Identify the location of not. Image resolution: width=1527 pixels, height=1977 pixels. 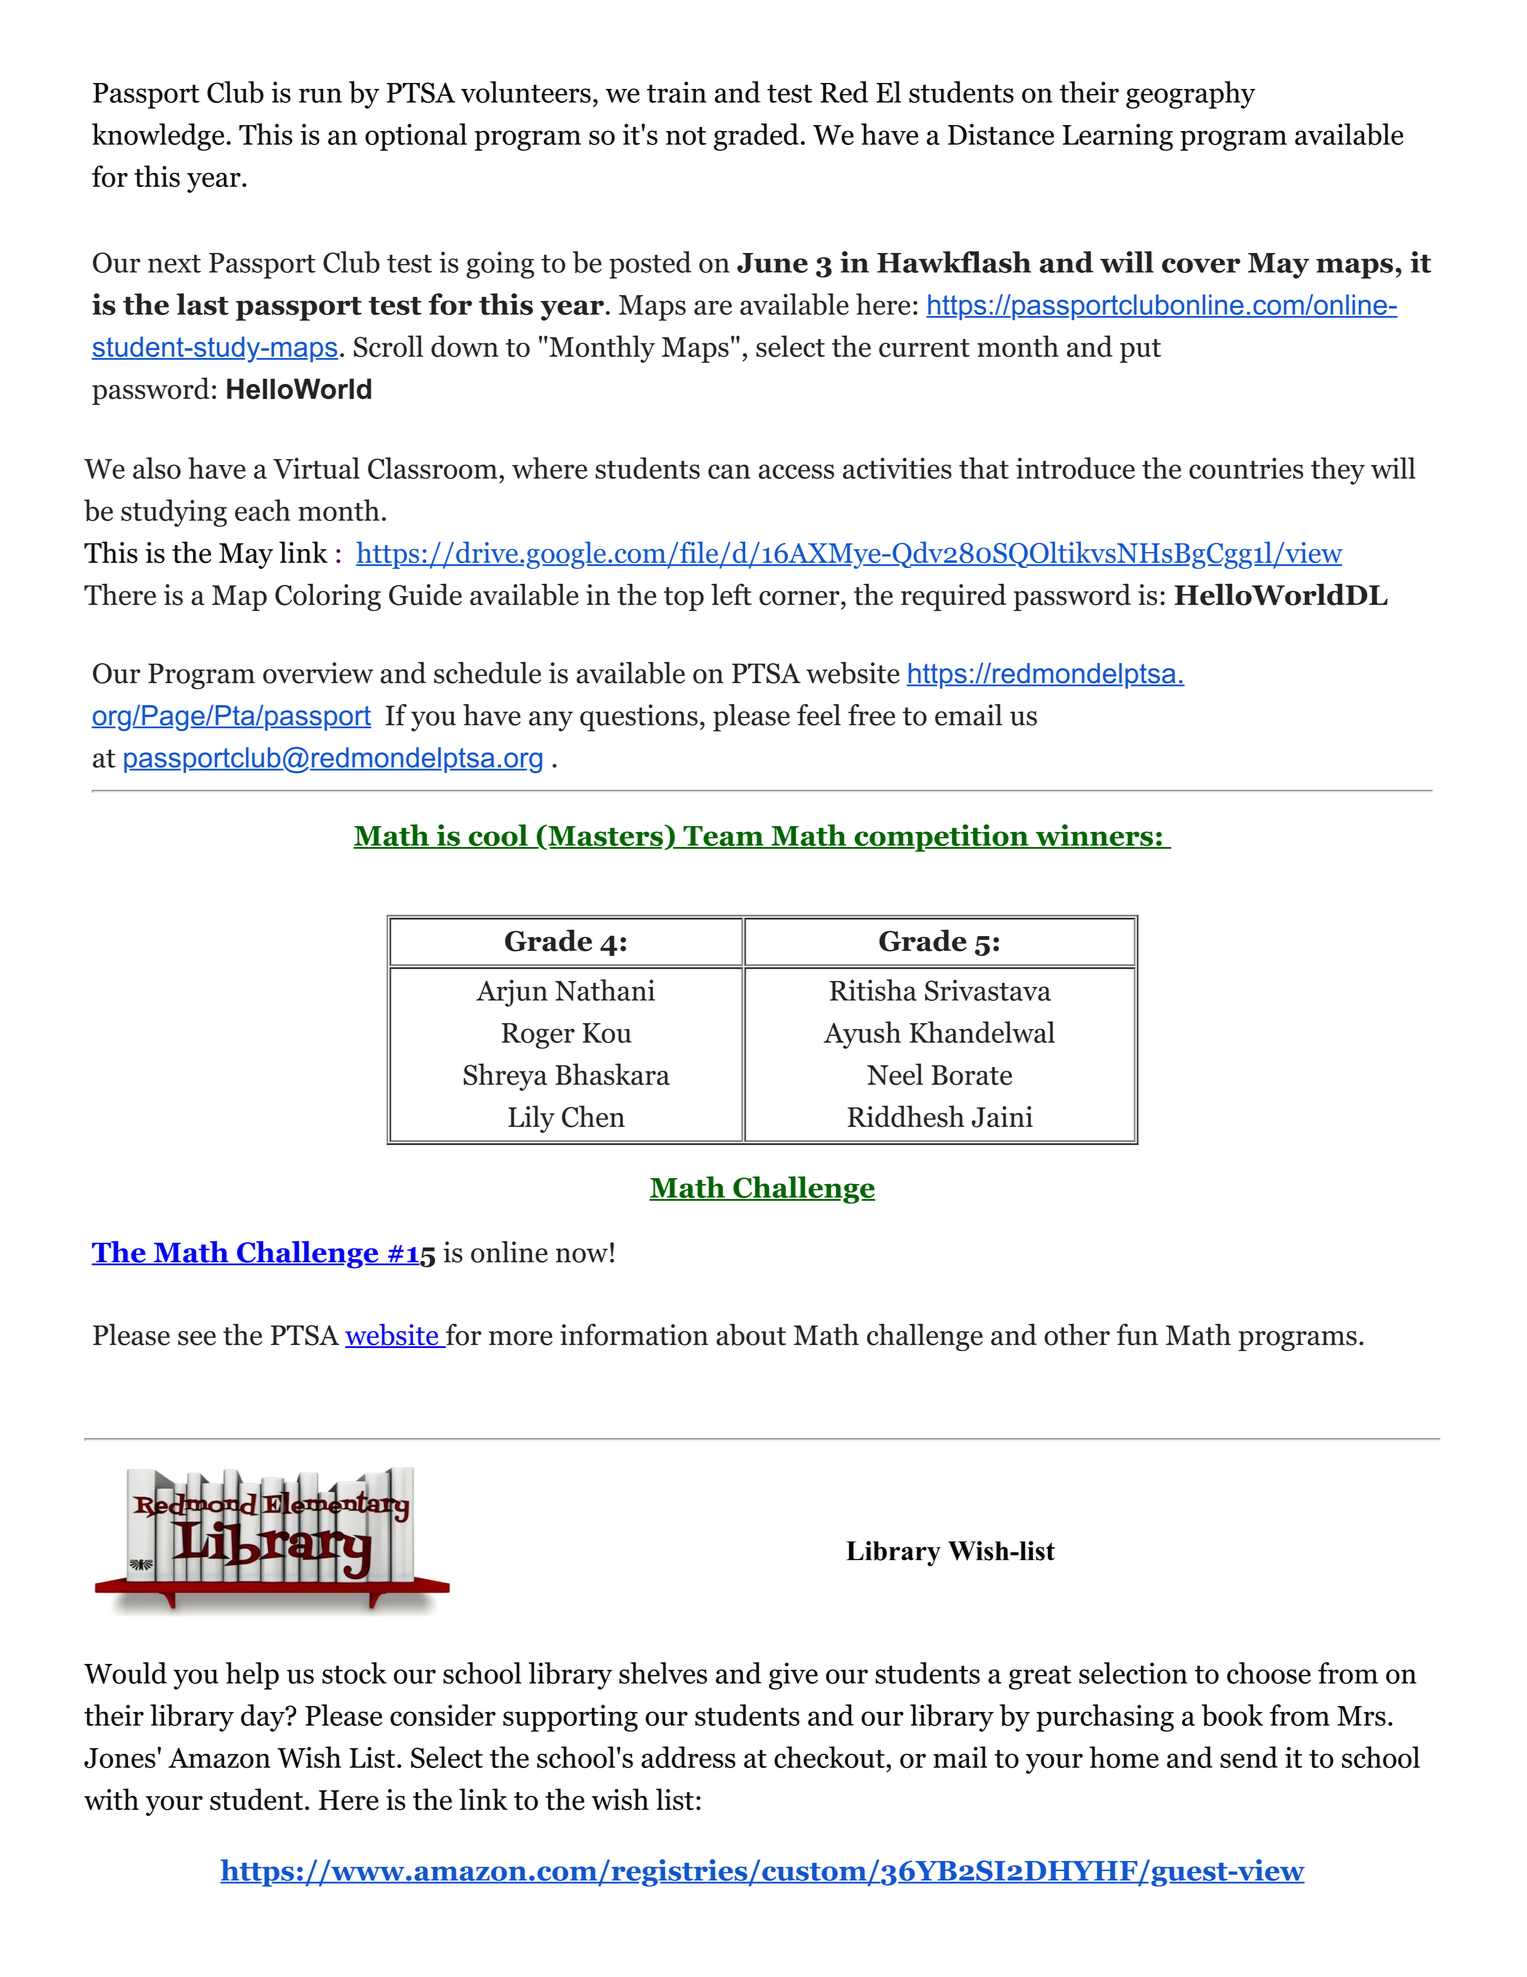
(686, 136).
